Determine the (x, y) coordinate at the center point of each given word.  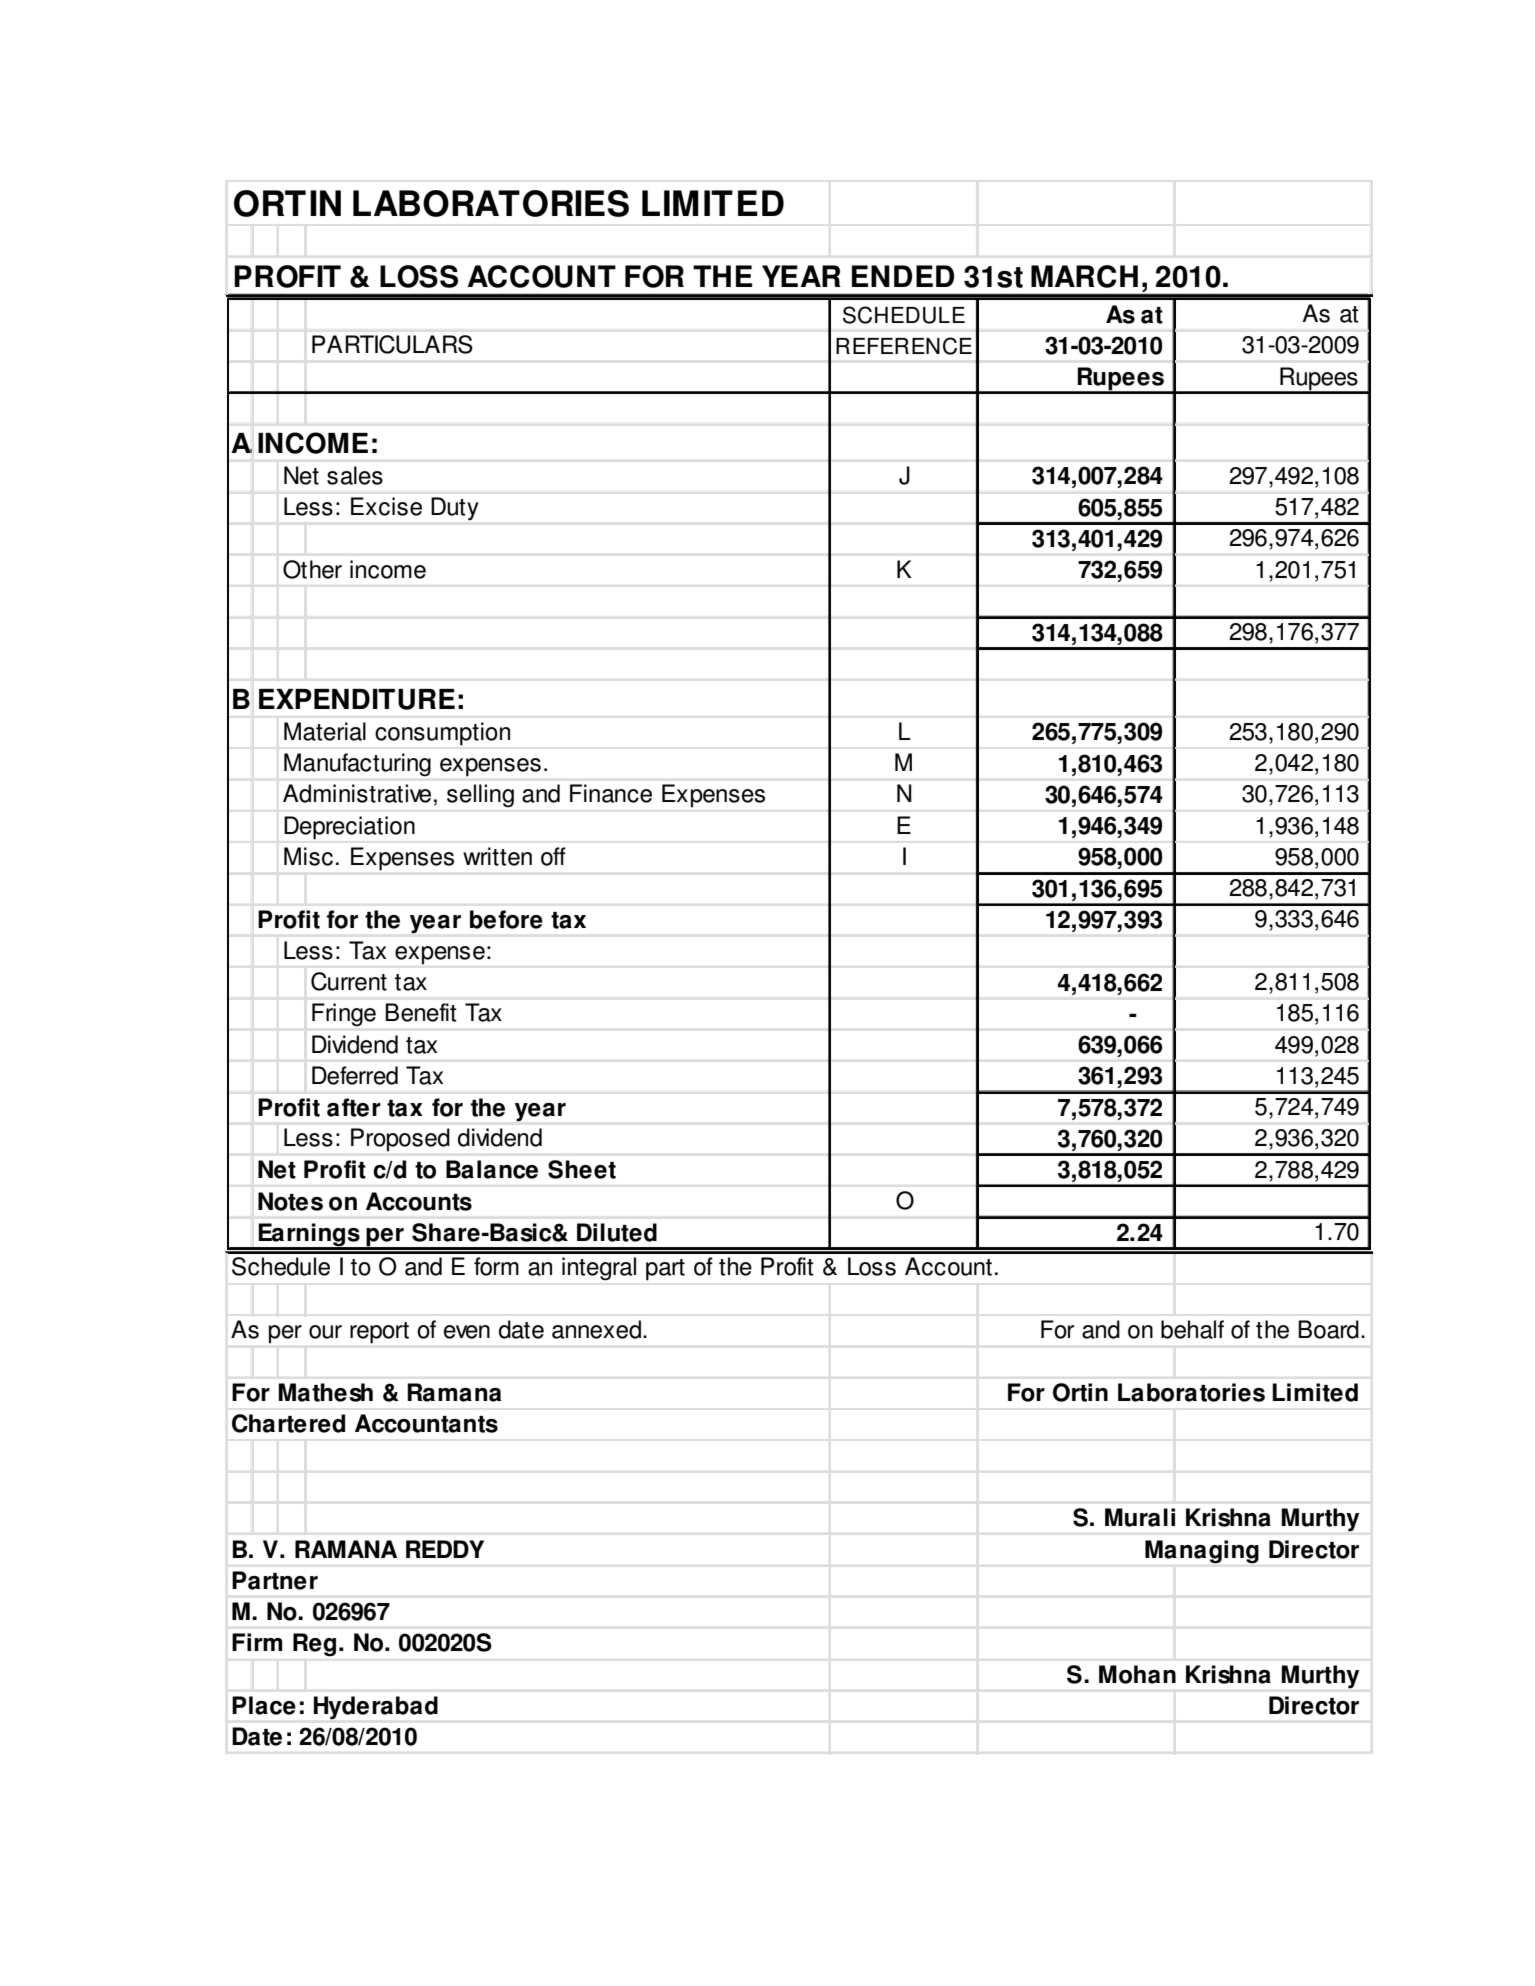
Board (1328, 1329)
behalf (1192, 1329)
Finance (611, 793)
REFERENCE (904, 346)
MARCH (1084, 276)
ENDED (903, 276)
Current (349, 981)
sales (355, 475)
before (506, 919)
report (379, 1332)
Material (325, 731)
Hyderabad (376, 1708)
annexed (596, 1329)
